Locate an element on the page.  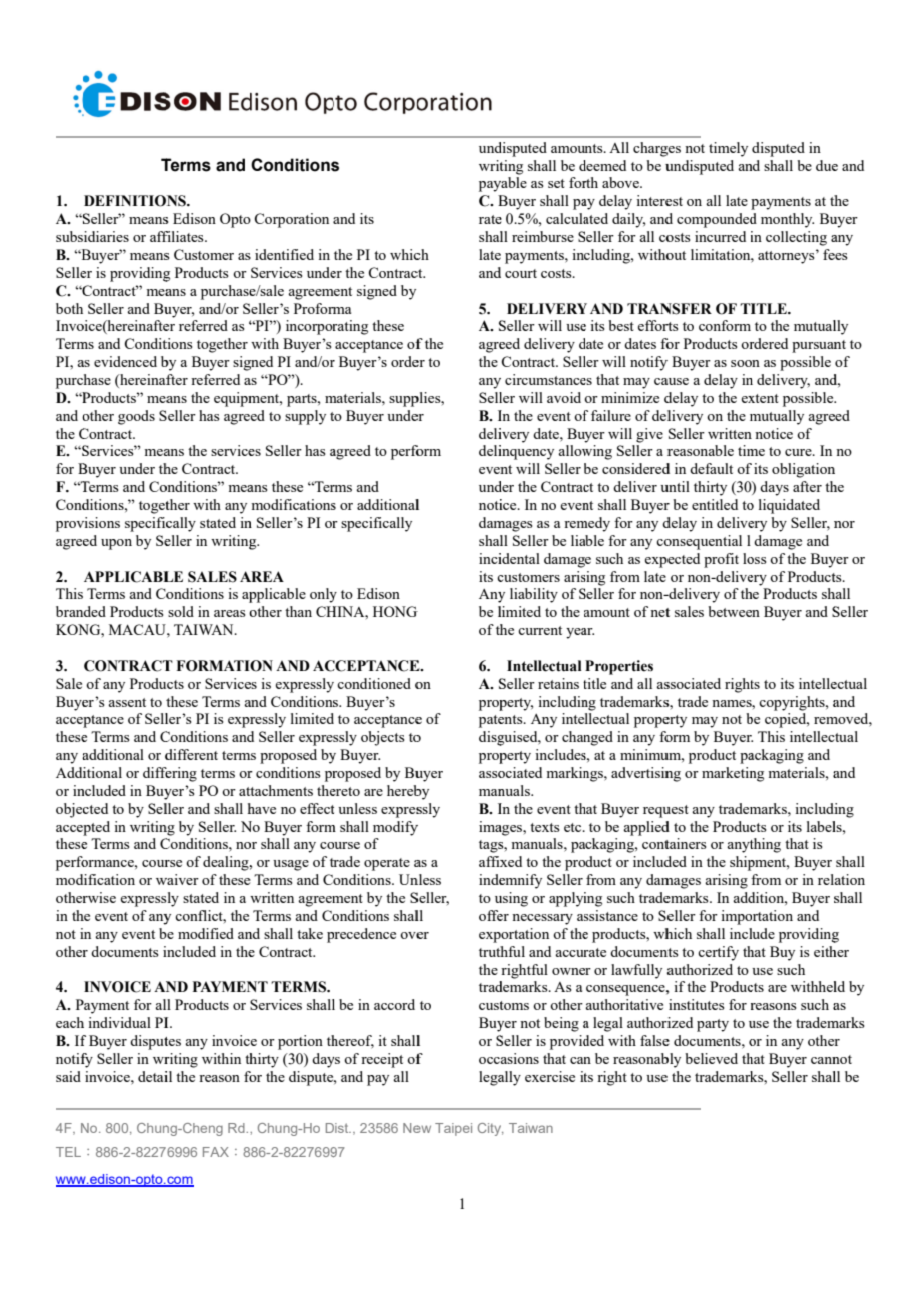
Taipei is located at coordinates (453, 1129).
